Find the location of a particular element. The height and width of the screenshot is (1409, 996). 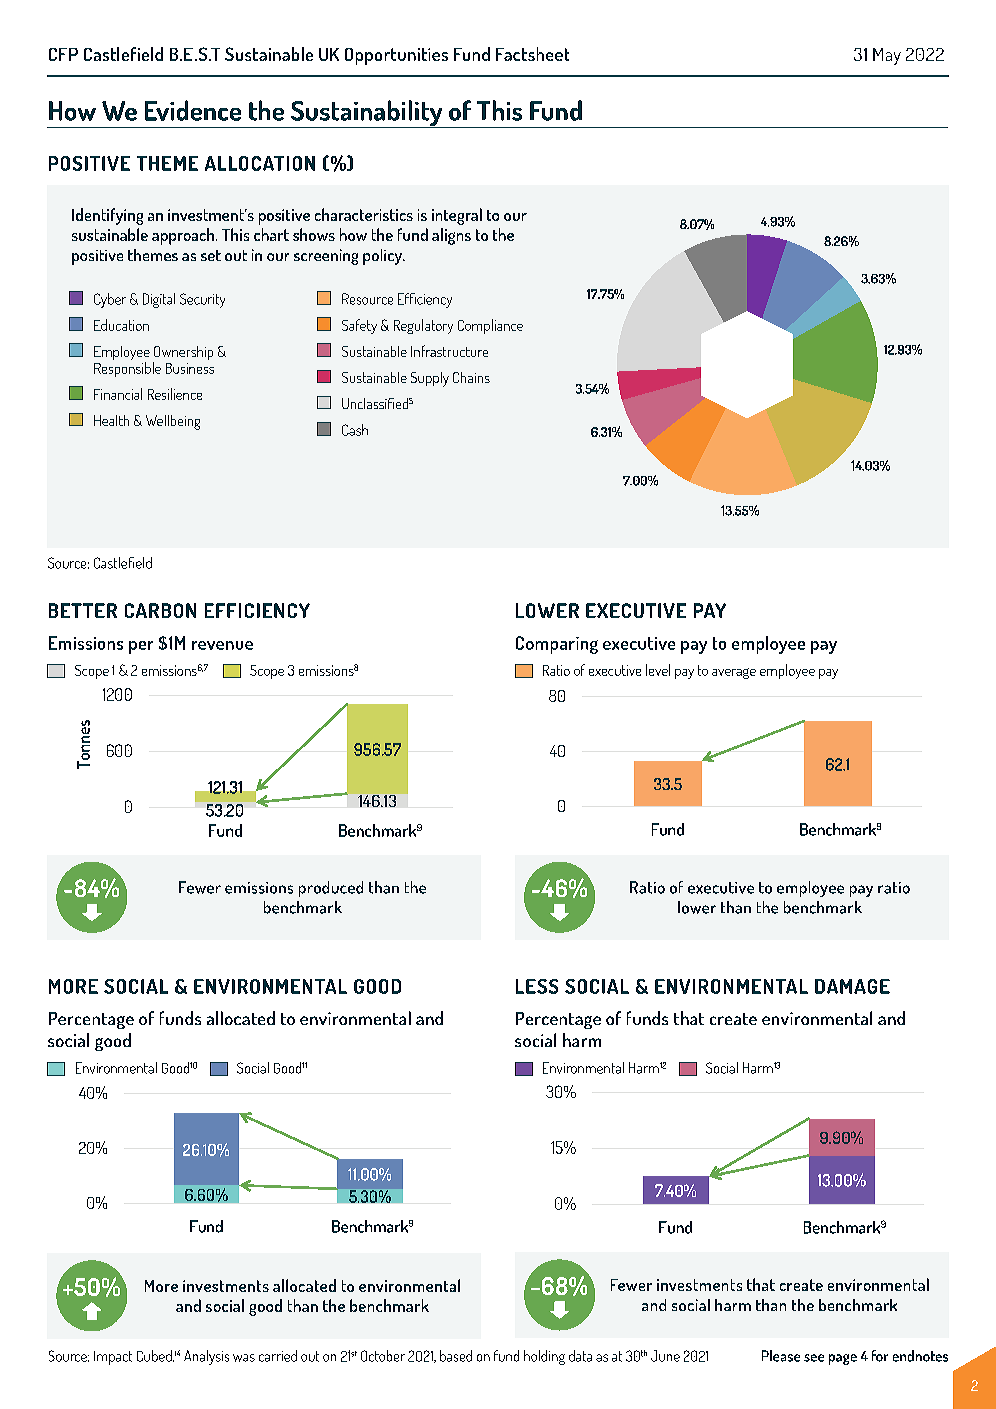

Analysis is located at coordinates (206, 1357).
